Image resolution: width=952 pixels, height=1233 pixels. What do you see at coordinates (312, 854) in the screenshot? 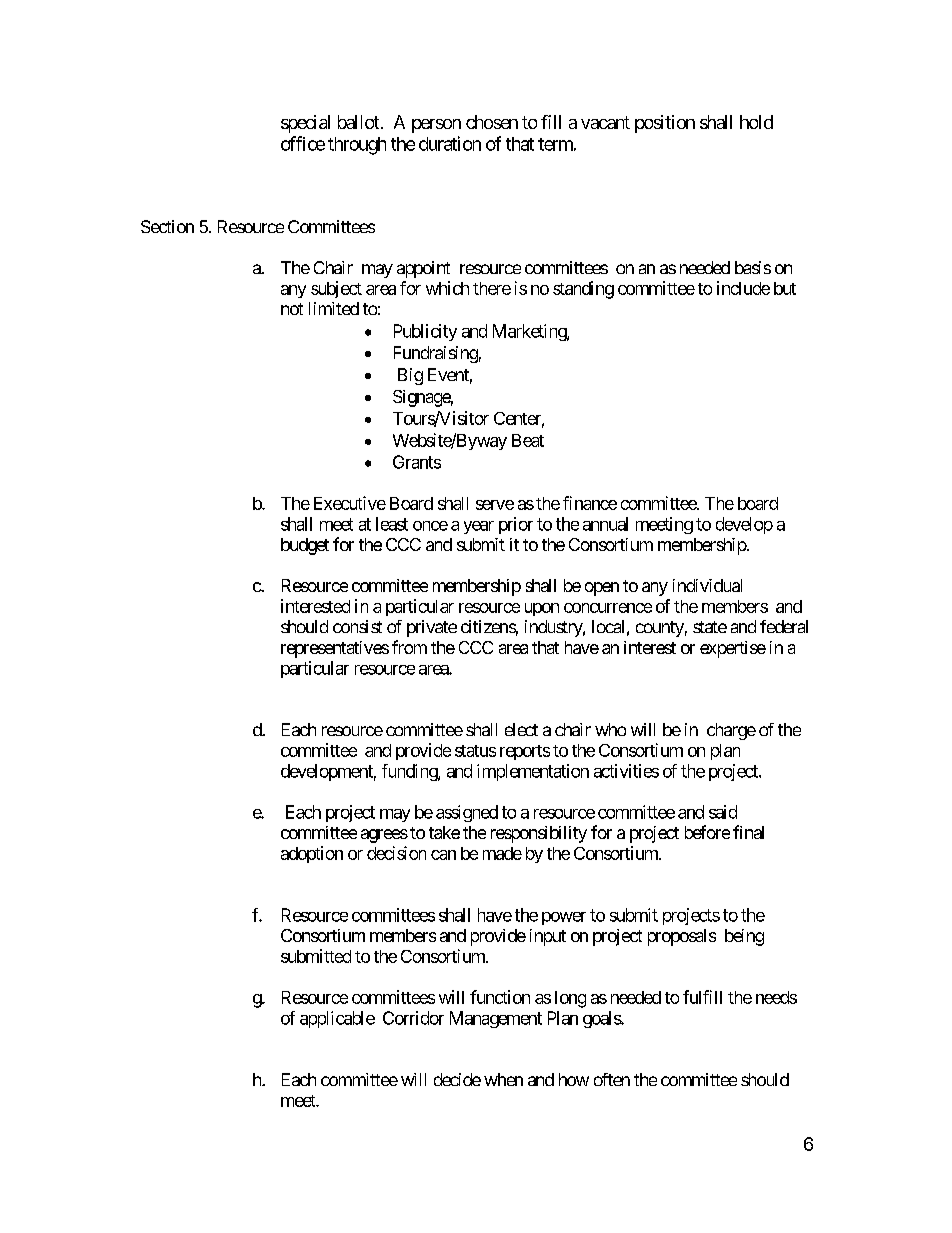
I see `adoption` at bounding box center [312, 854].
